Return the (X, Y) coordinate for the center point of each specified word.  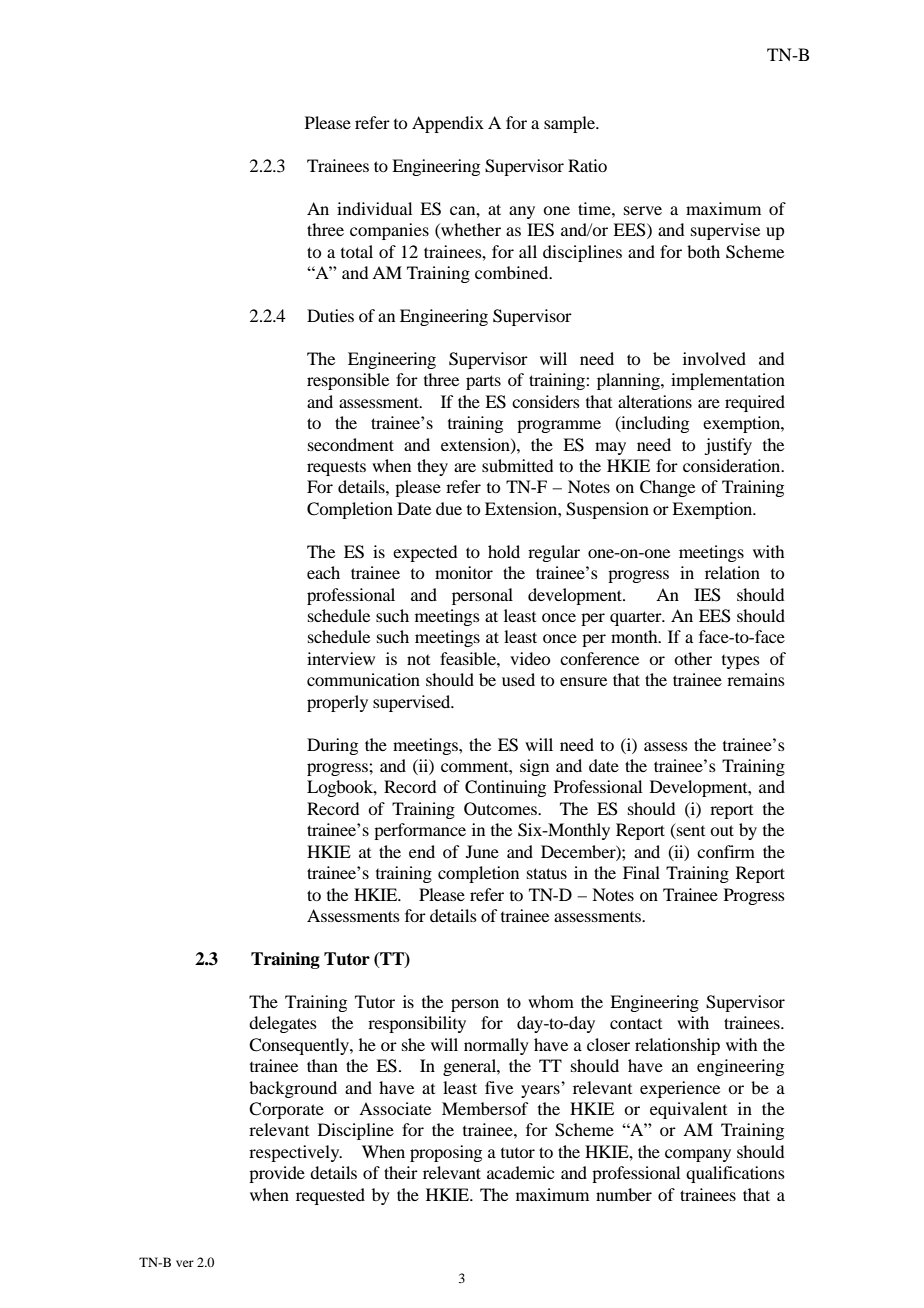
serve (643, 210)
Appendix (448, 124)
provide (277, 1174)
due (449, 508)
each (323, 572)
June (482, 851)
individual (374, 208)
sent (690, 831)
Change (667, 488)
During (332, 746)
